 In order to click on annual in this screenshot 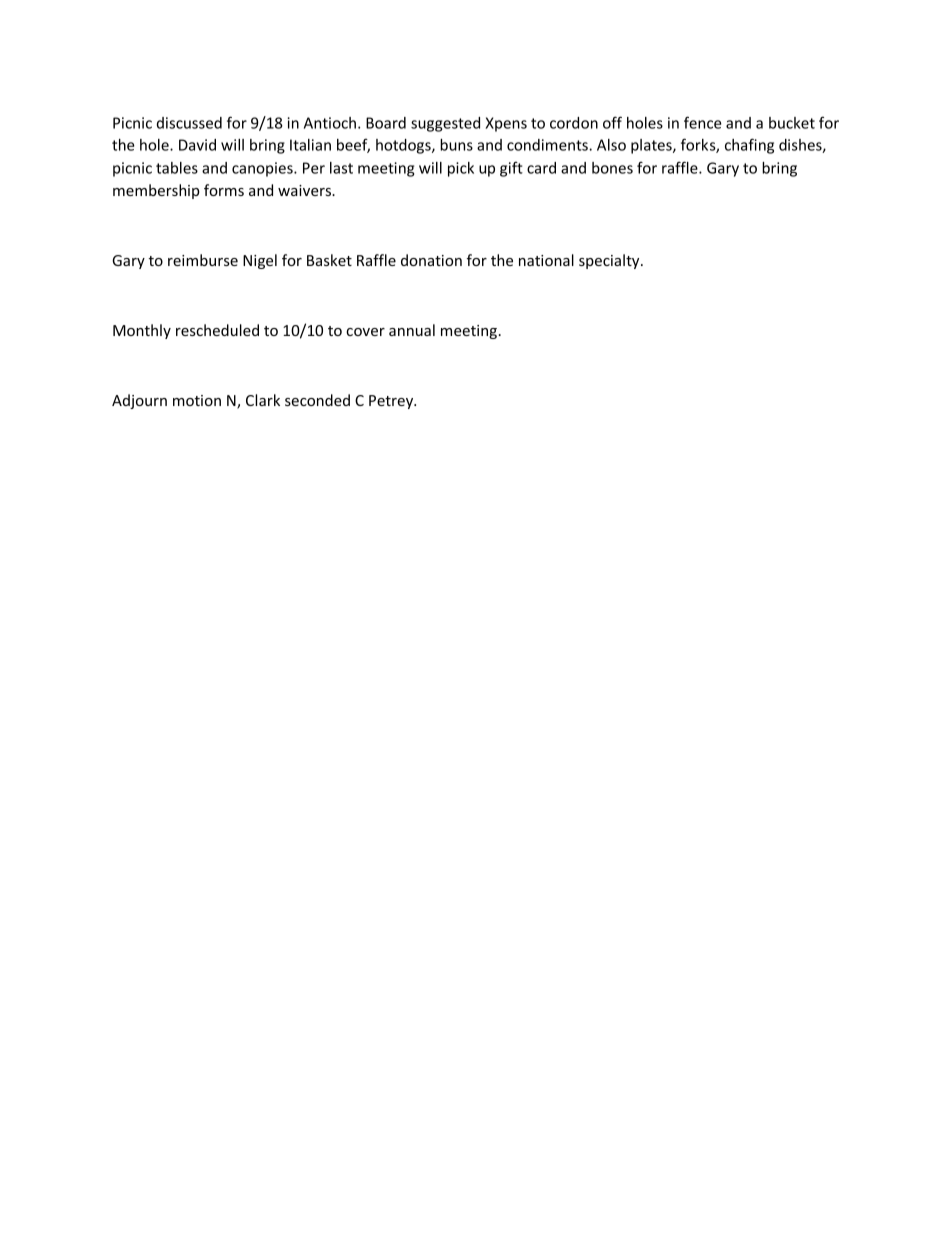, I will do `click(412, 330)`.
